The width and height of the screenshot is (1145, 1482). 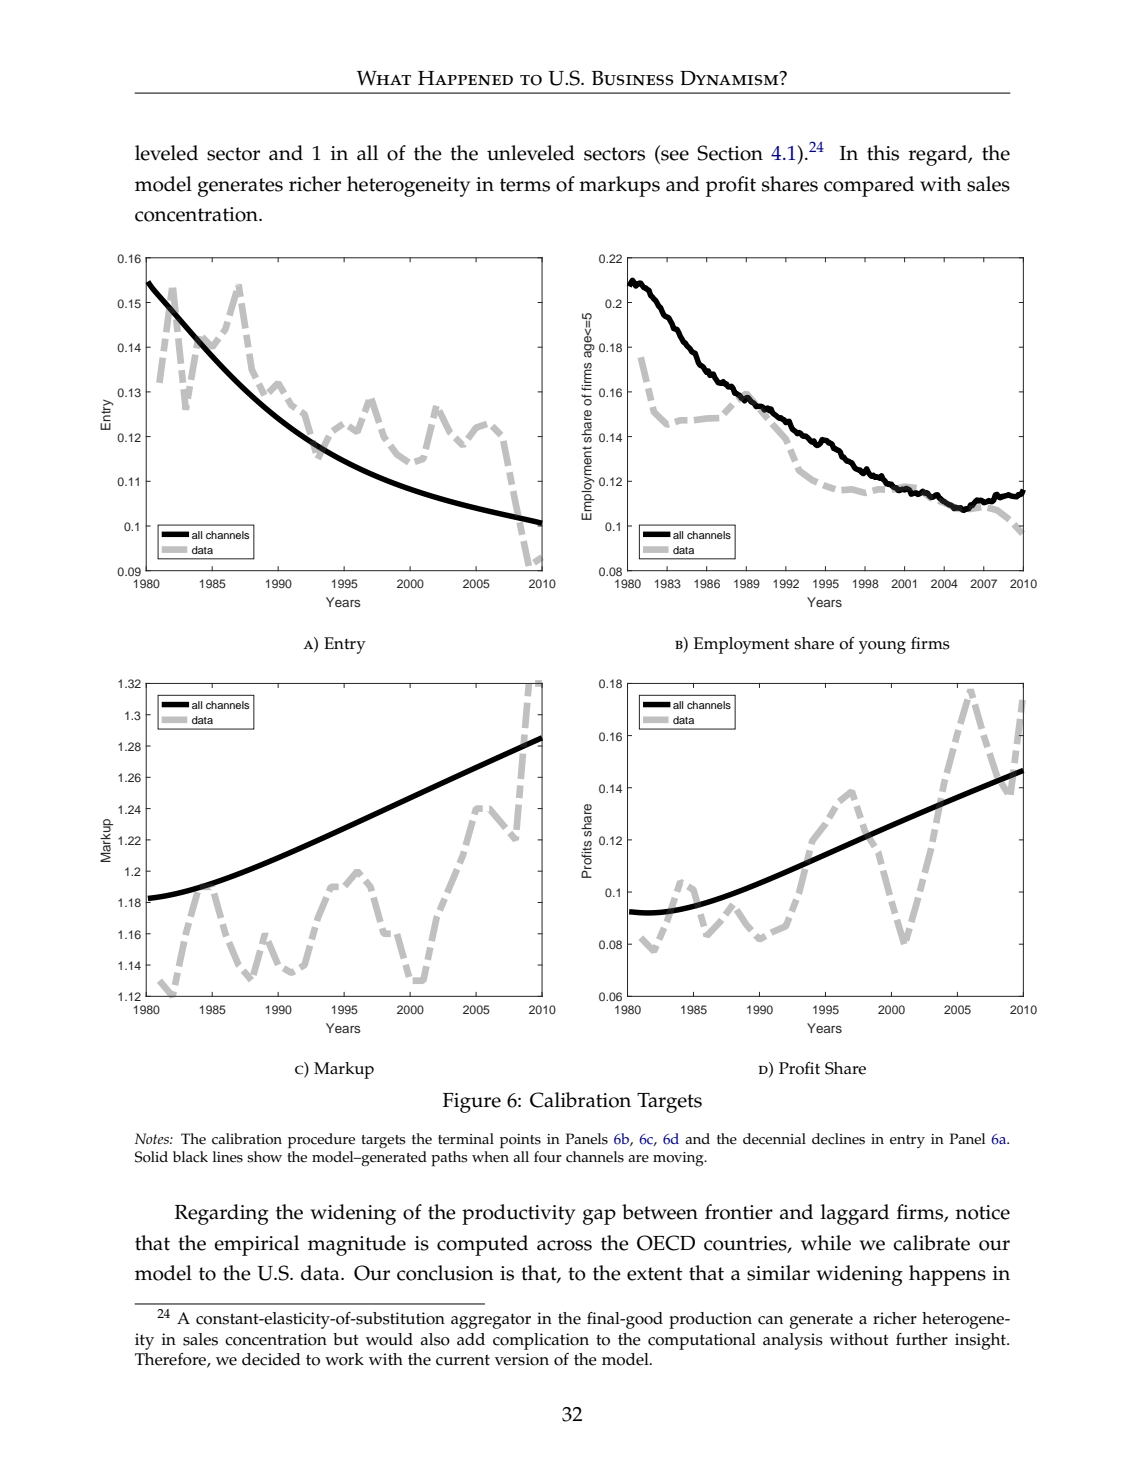 What do you see at coordinates (520, 1141) in the screenshot?
I see `points` at bounding box center [520, 1141].
